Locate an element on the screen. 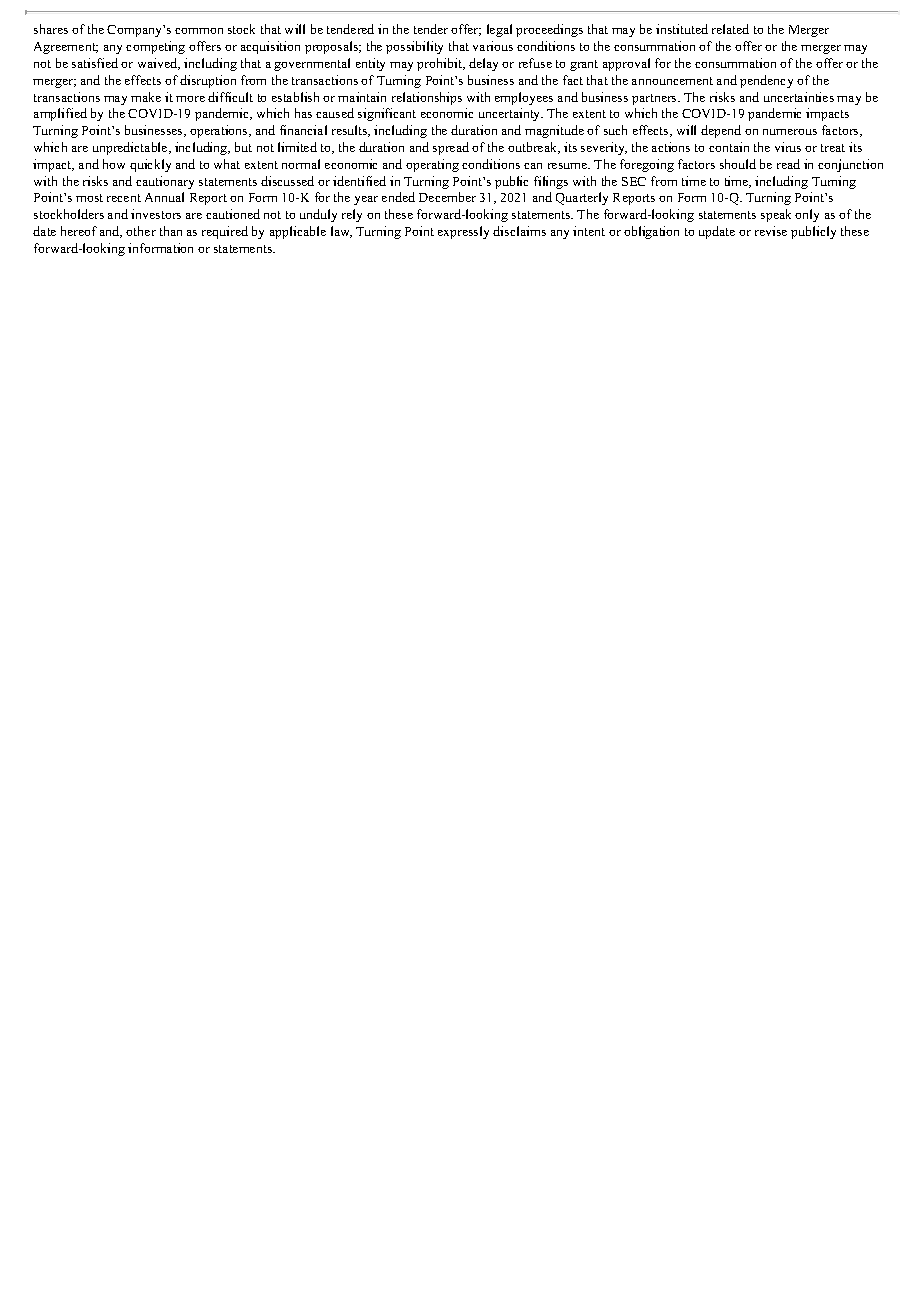  legal is located at coordinates (499, 30).
